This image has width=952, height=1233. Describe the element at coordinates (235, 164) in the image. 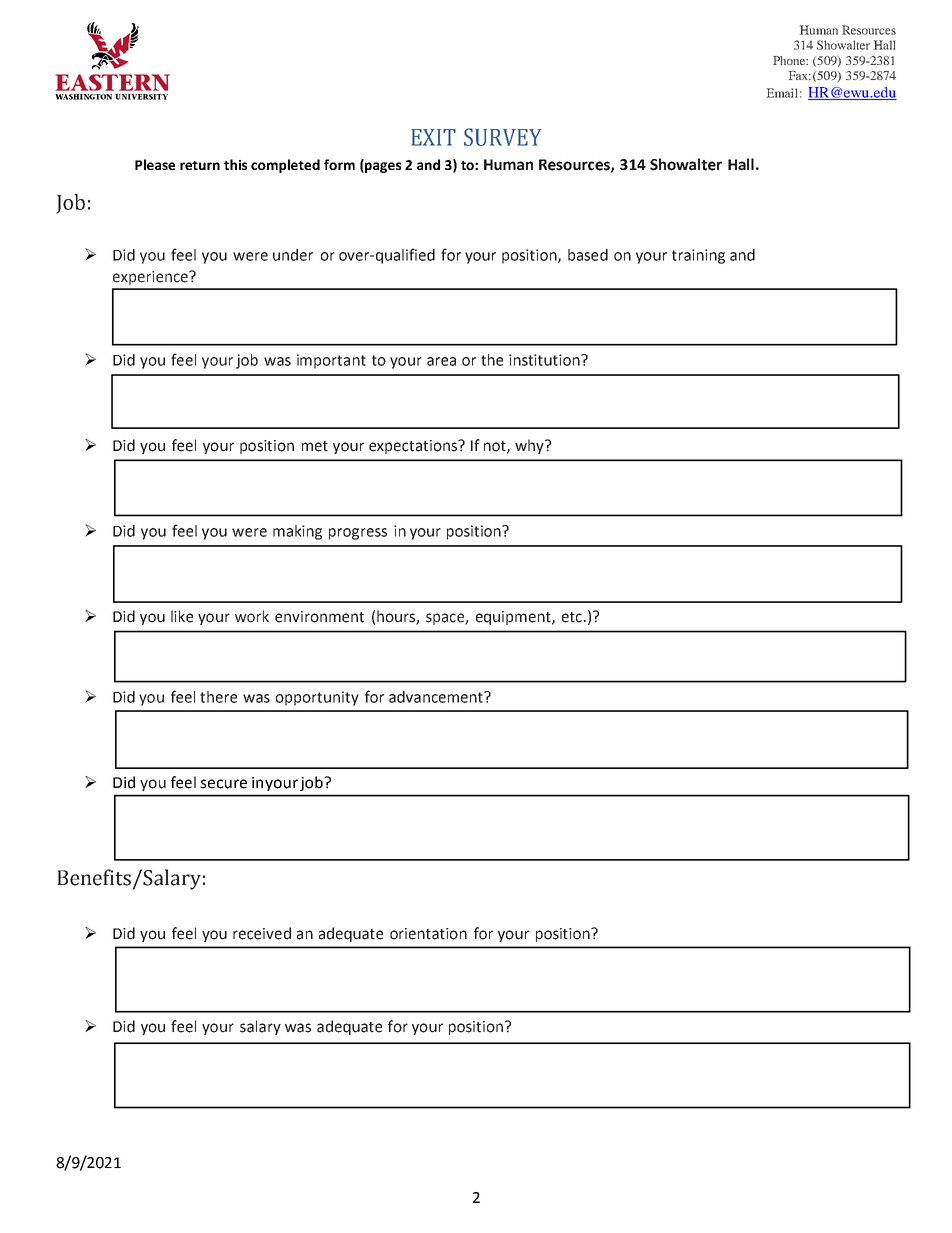

I see `this` at that location.
